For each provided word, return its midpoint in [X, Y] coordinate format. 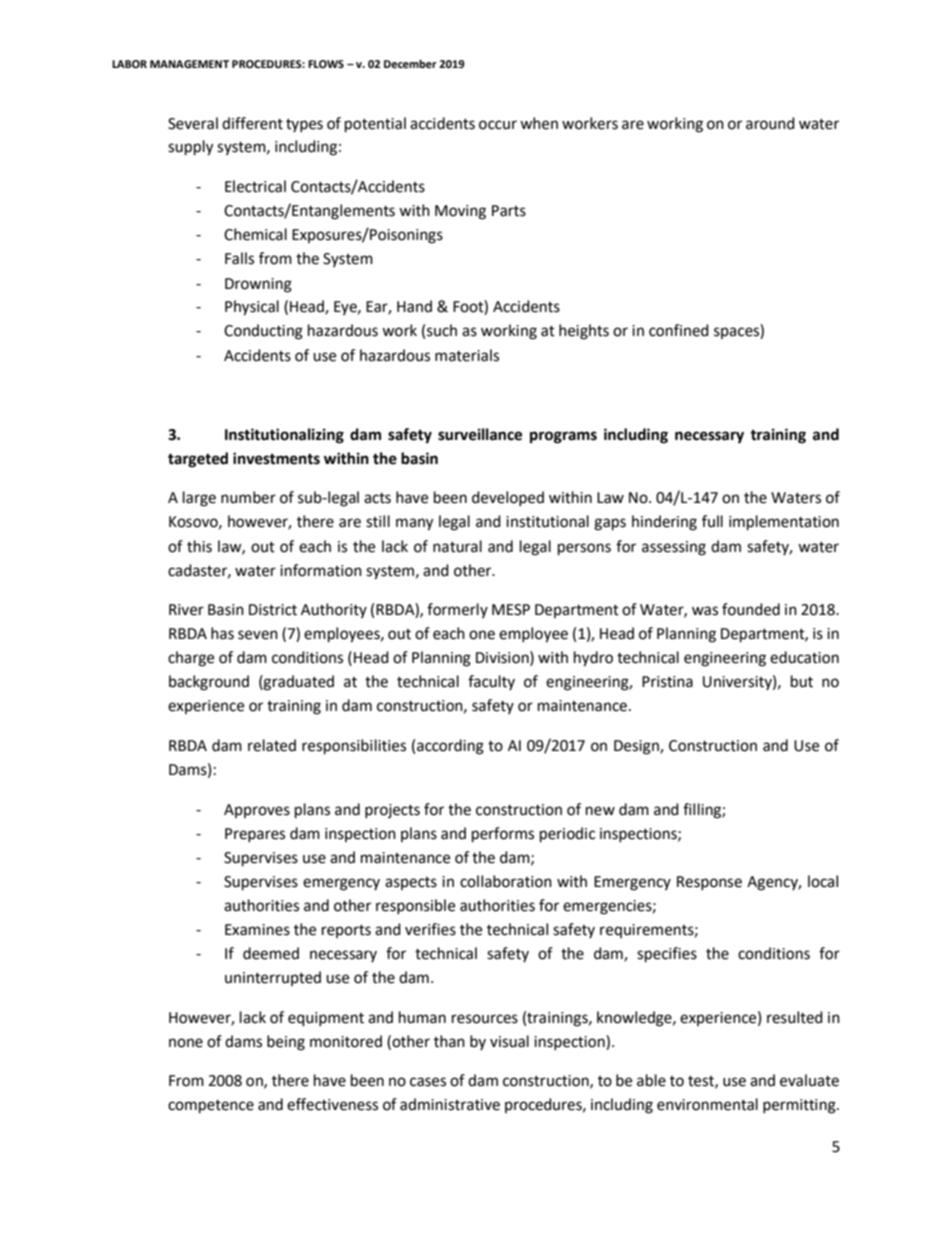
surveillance [480, 434]
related [272, 745]
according [450, 747]
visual [509, 1041]
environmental [707, 1104]
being [286, 1043]
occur [498, 125]
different [252, 123]
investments [276, 458]
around [770, 123]
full [712, 521]
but [802, 681]
